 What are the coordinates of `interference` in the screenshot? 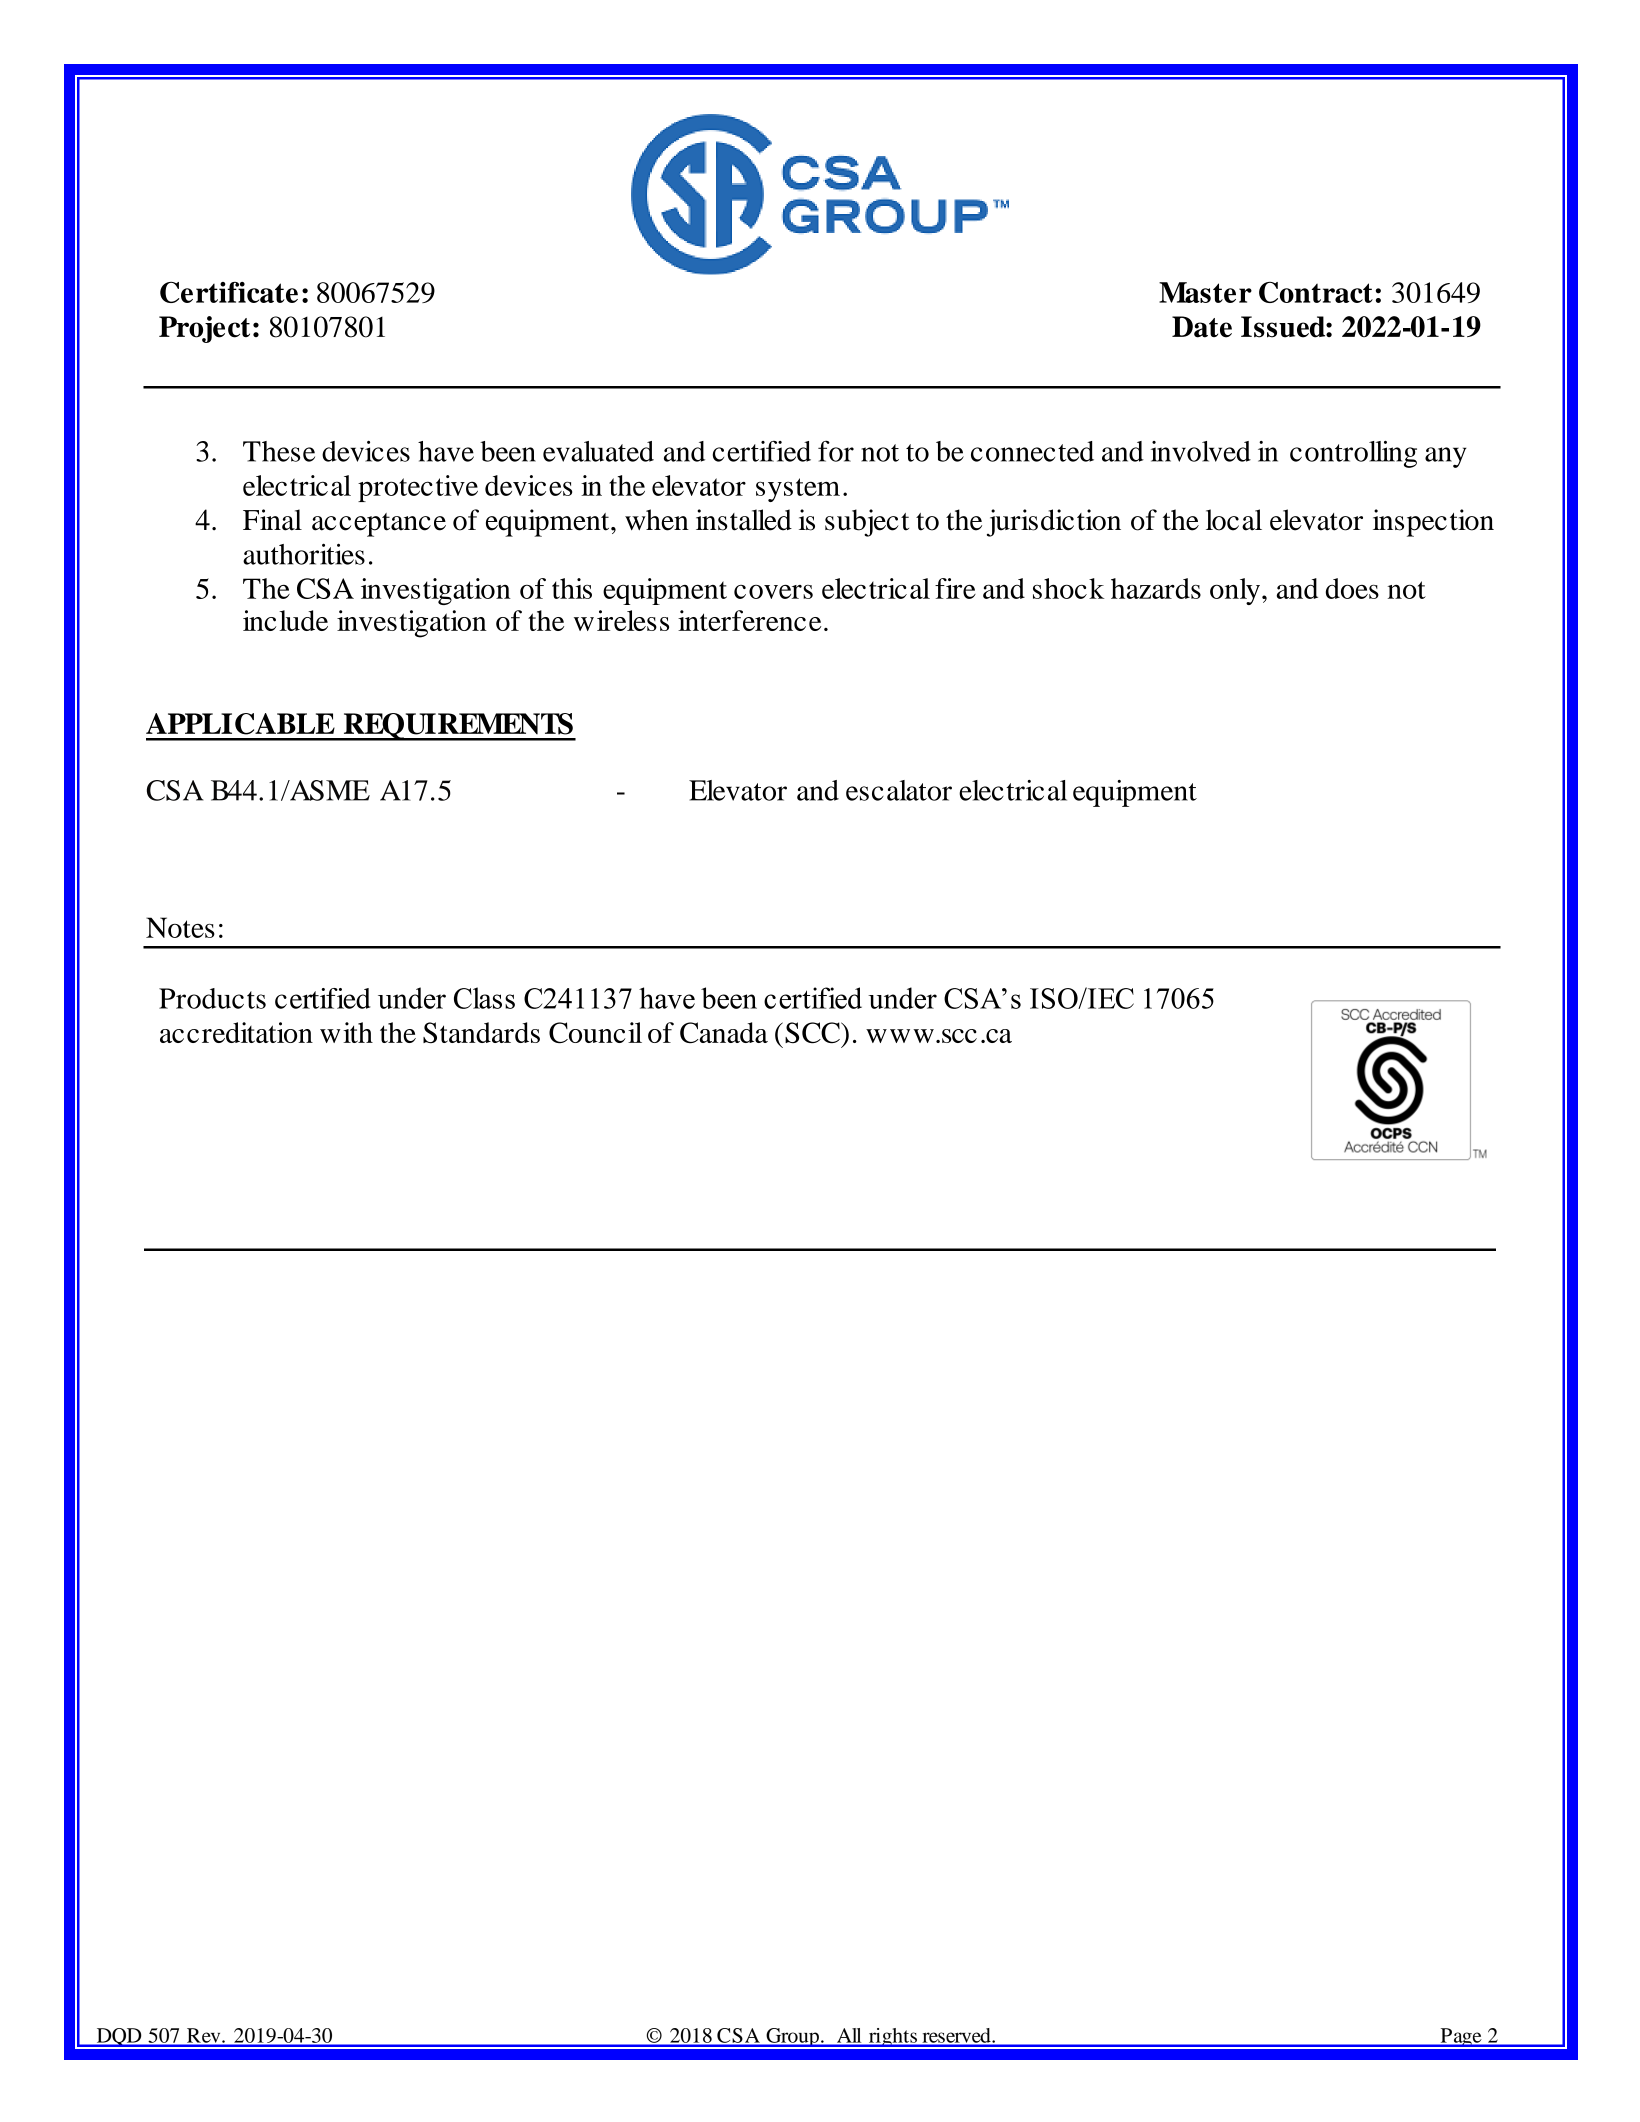 It's located at (749, 620).
